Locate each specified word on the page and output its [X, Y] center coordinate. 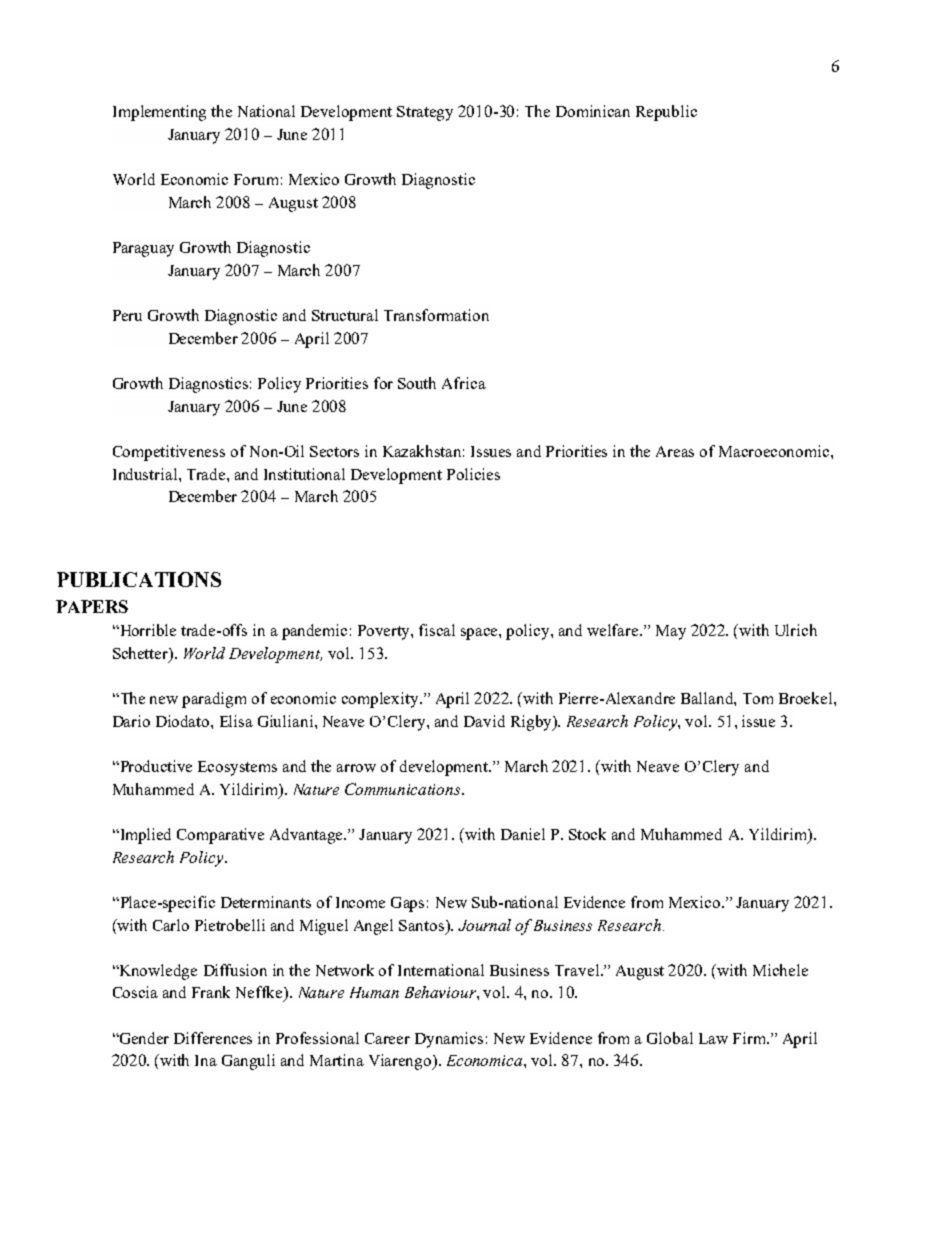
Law [713, 1038]
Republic [666, 113]
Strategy [425, 113]
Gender [143, 1038]
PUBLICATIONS [139, 579]
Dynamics [449, 1040]
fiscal [437, 630]
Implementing [159, 113]
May [671, 632]
